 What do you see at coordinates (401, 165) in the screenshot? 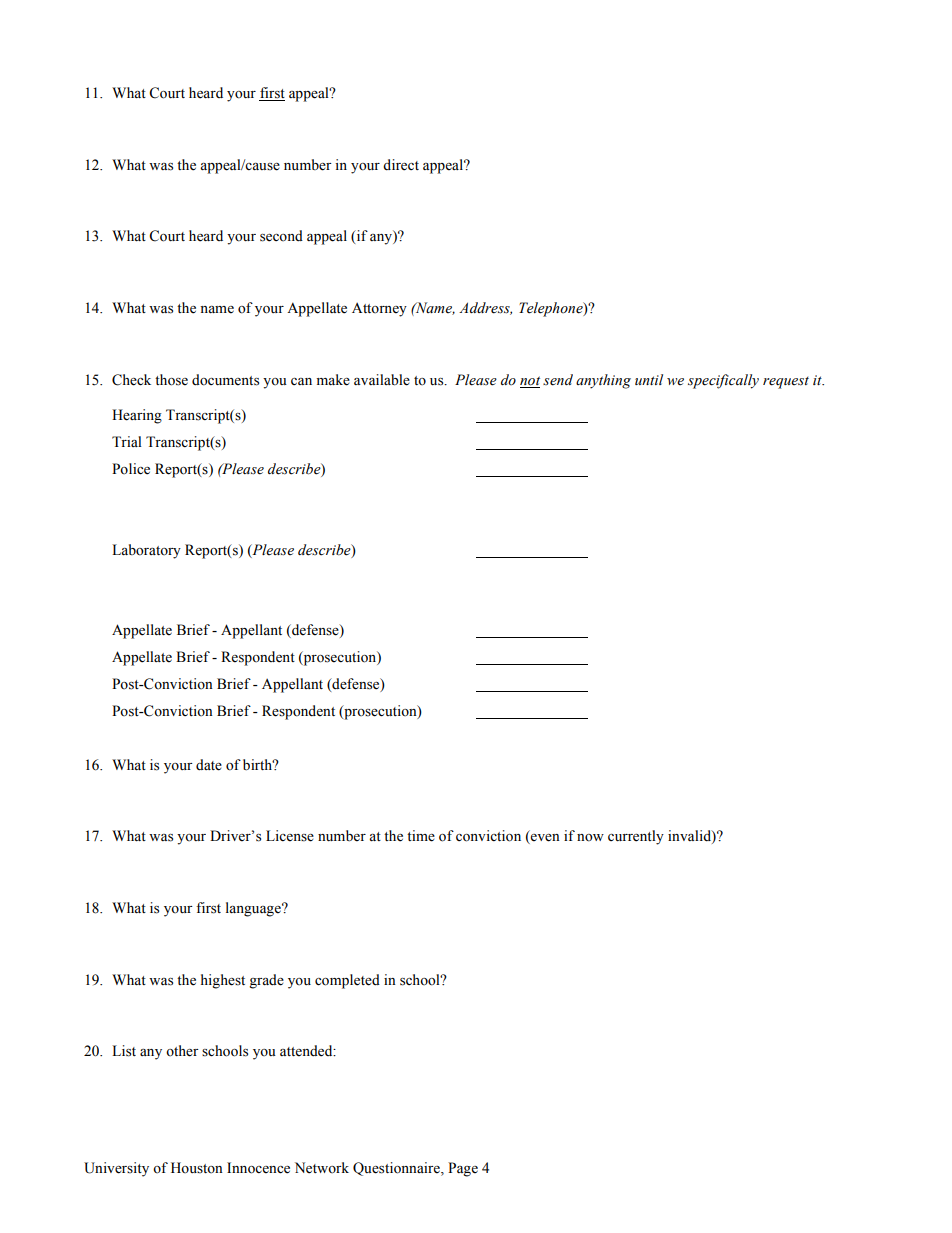
I see `direct` at bounding box center [401, 165].
